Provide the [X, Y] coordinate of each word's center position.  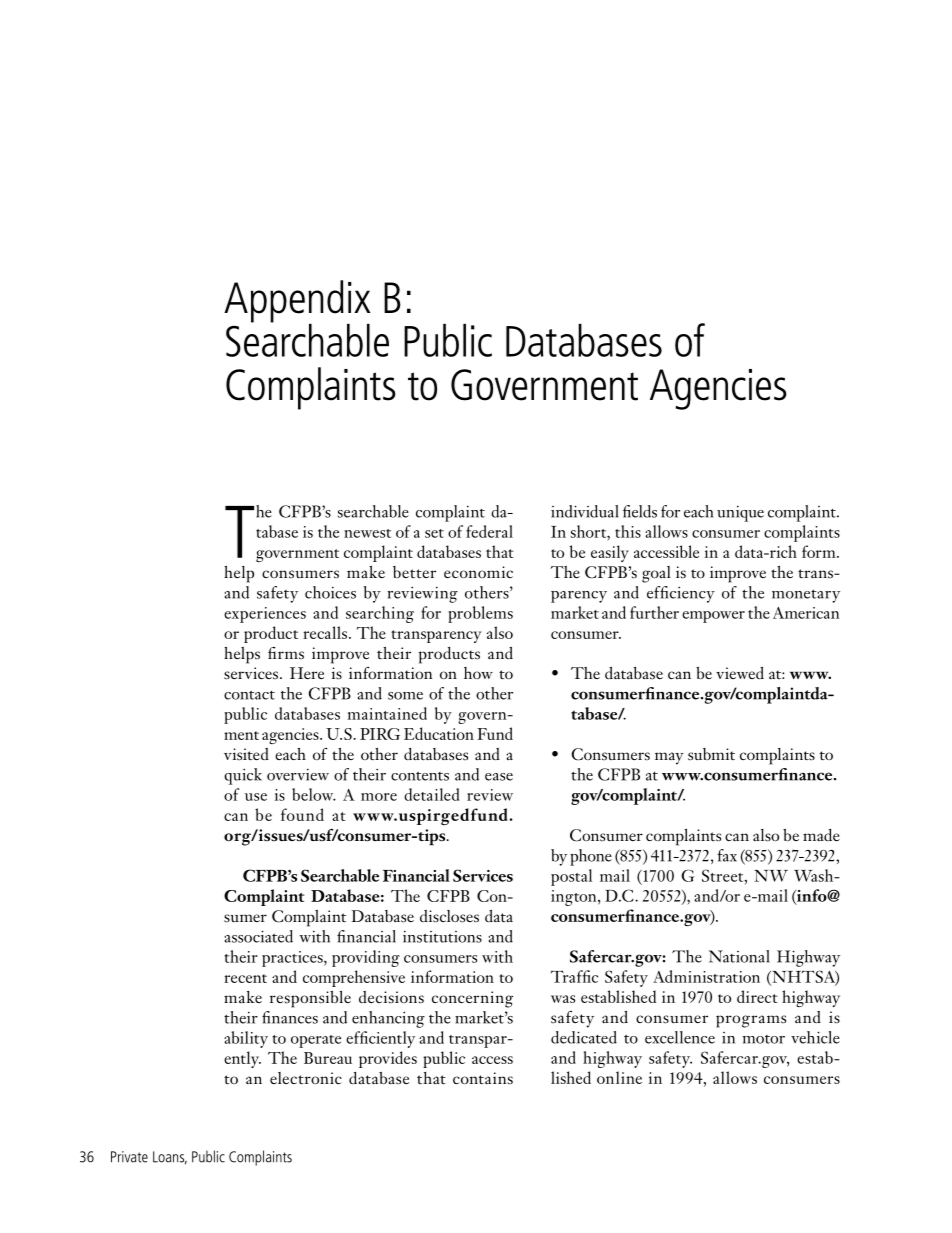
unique [740, 513]
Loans [170, 1158]
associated [259, 936]
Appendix [297, 302]
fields [640, 511]
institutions [442, 936]
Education [439, 733]
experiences [265, 615]
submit [711, 754]
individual [585, 511]
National [739, 956]
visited [246, 754]
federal [489, 531]
